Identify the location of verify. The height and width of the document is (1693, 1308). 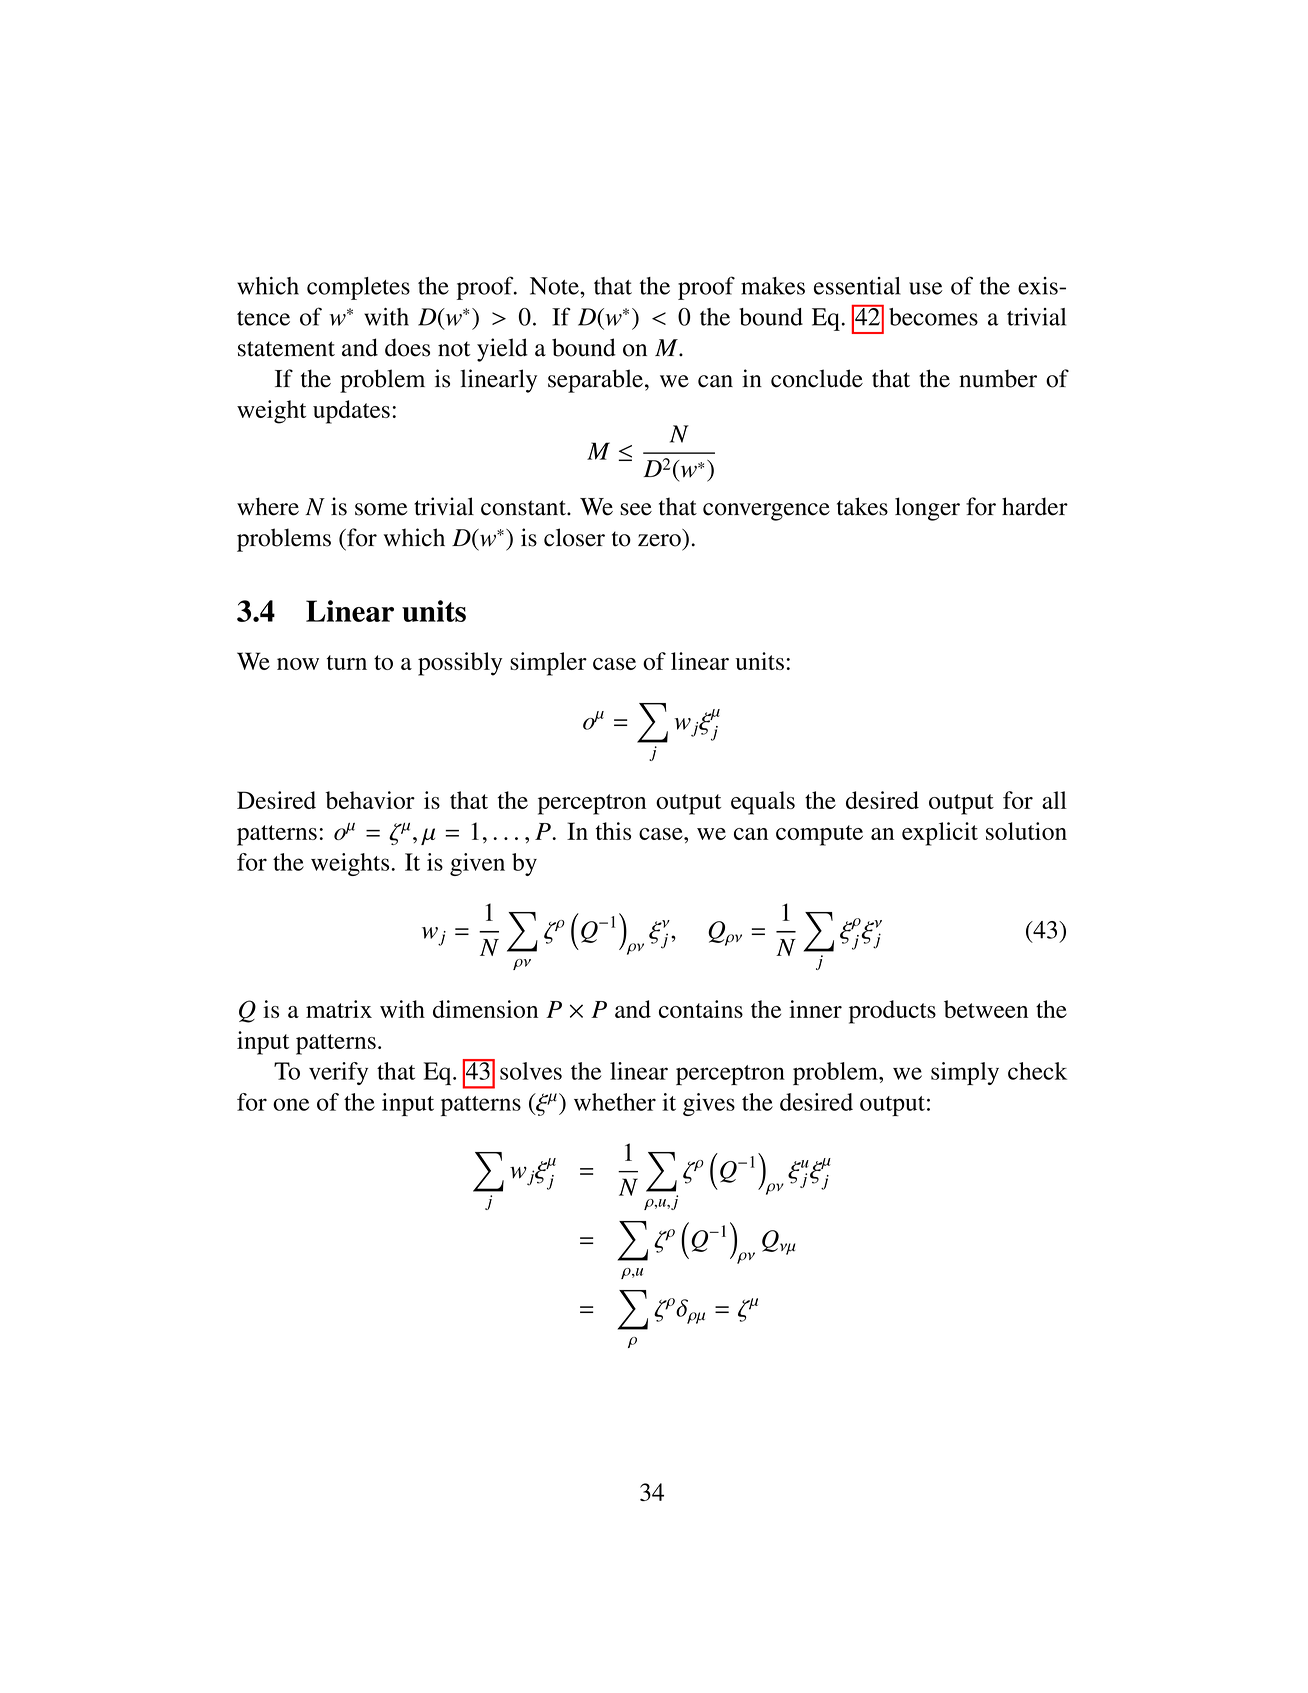
(338, 1073).
